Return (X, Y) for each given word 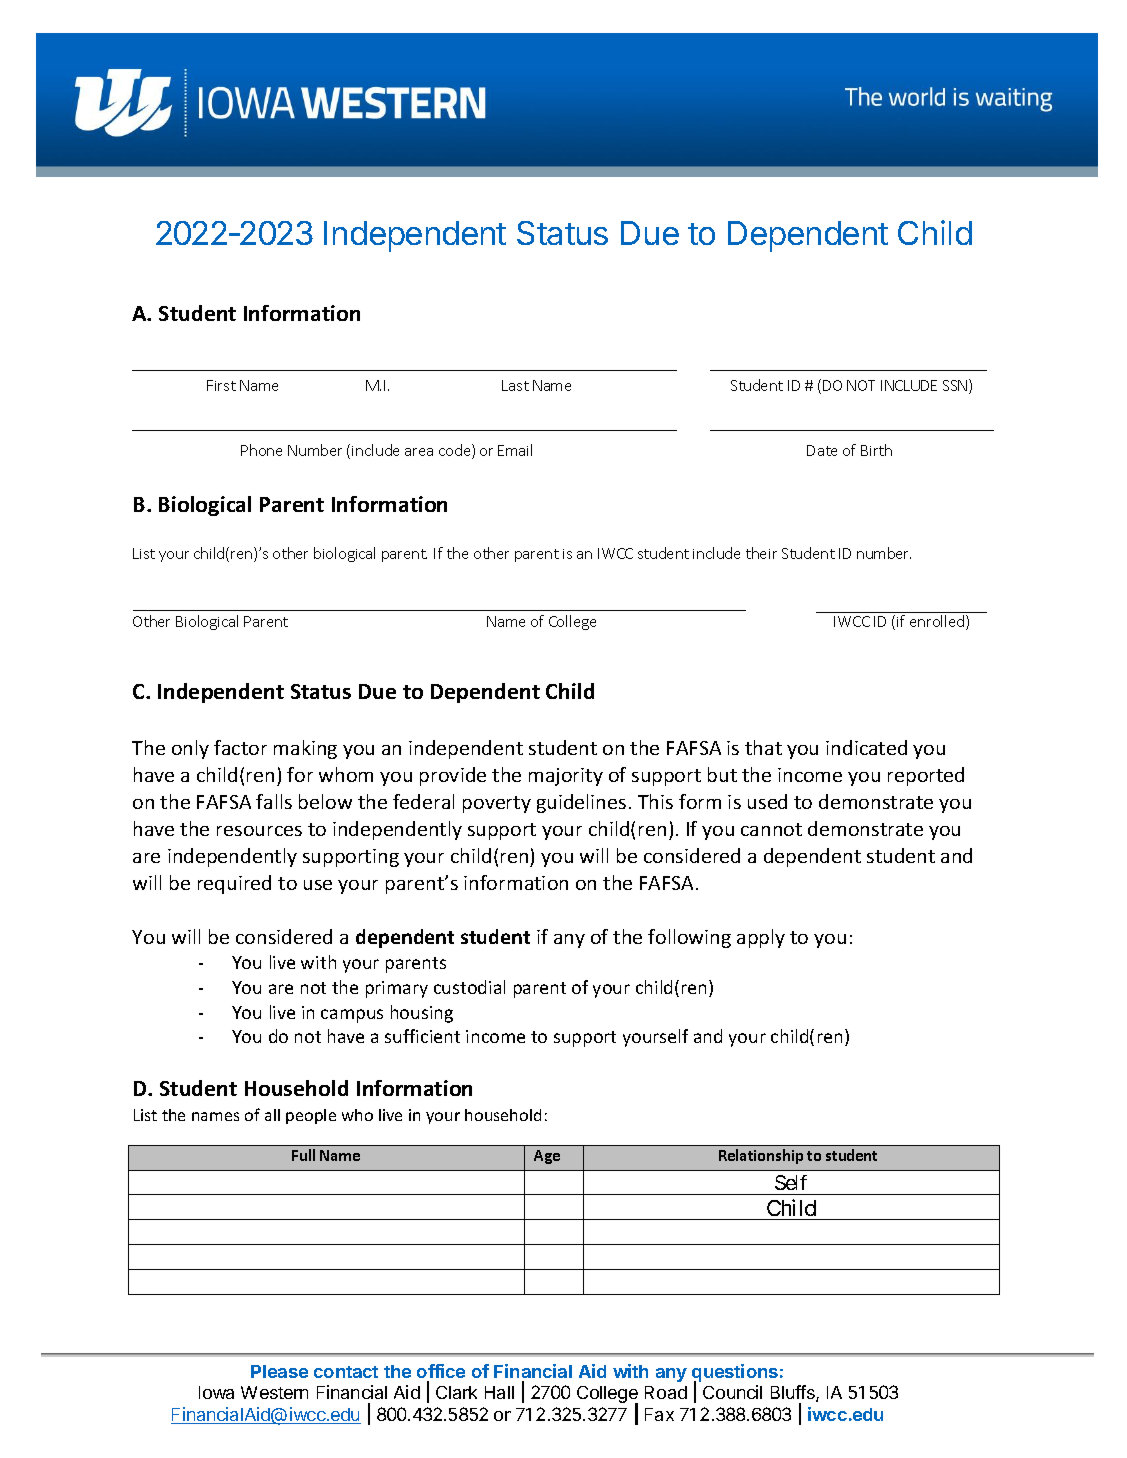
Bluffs (794, 1393)
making (305, 749)
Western (274, 1392)
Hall (499, 1392)
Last (515, 385)
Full (303, 1155)
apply (761, 938)
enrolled (937, 621)
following (689, 938)
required (234, 884)
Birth (876, 450)
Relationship (761, 1156)
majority (566, 777)
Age (547, 1157)
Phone (261, 450)
